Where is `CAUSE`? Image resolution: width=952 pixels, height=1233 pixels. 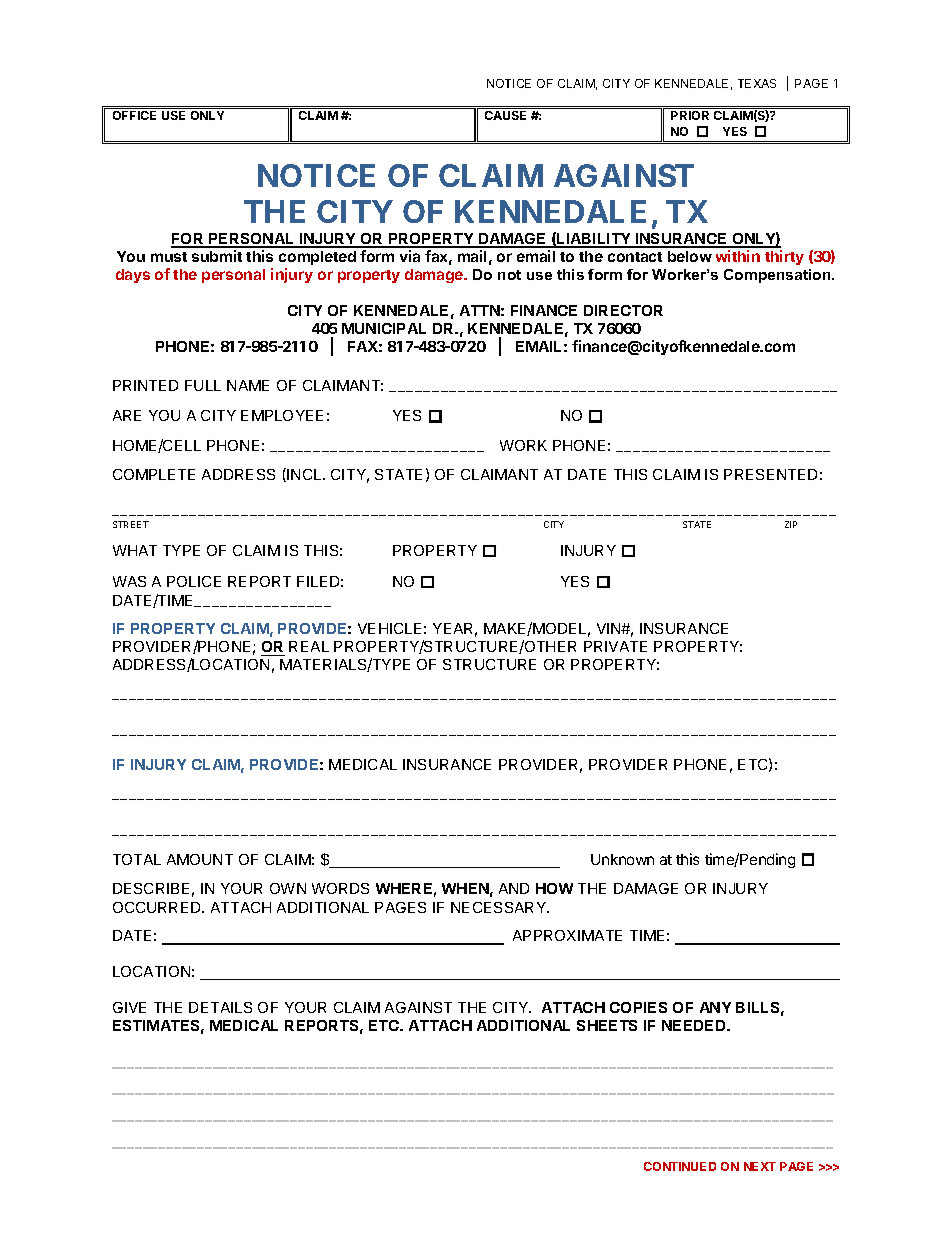 CAUSE is located at coordinates (505, 115).
